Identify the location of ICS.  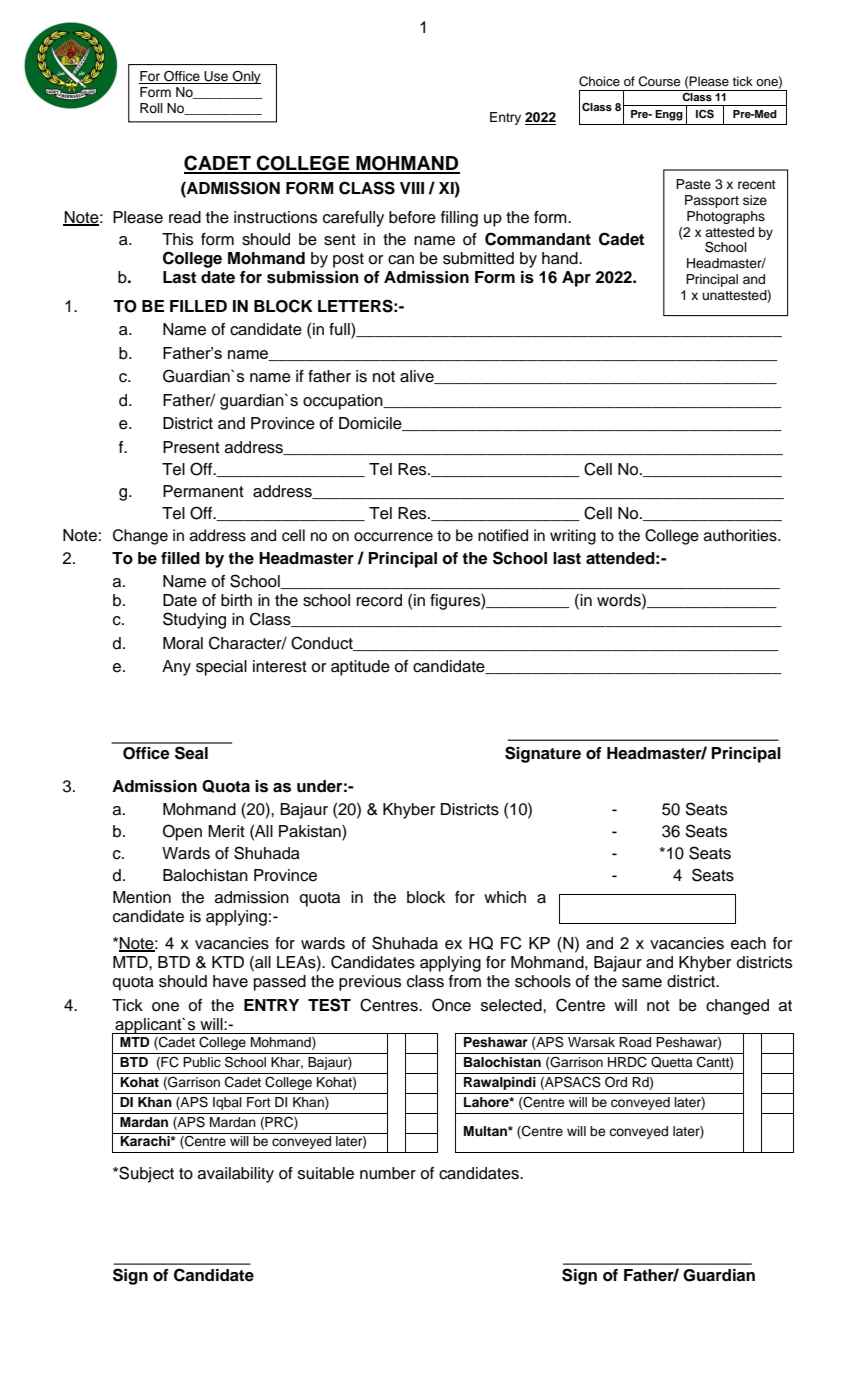
(705, 114).
